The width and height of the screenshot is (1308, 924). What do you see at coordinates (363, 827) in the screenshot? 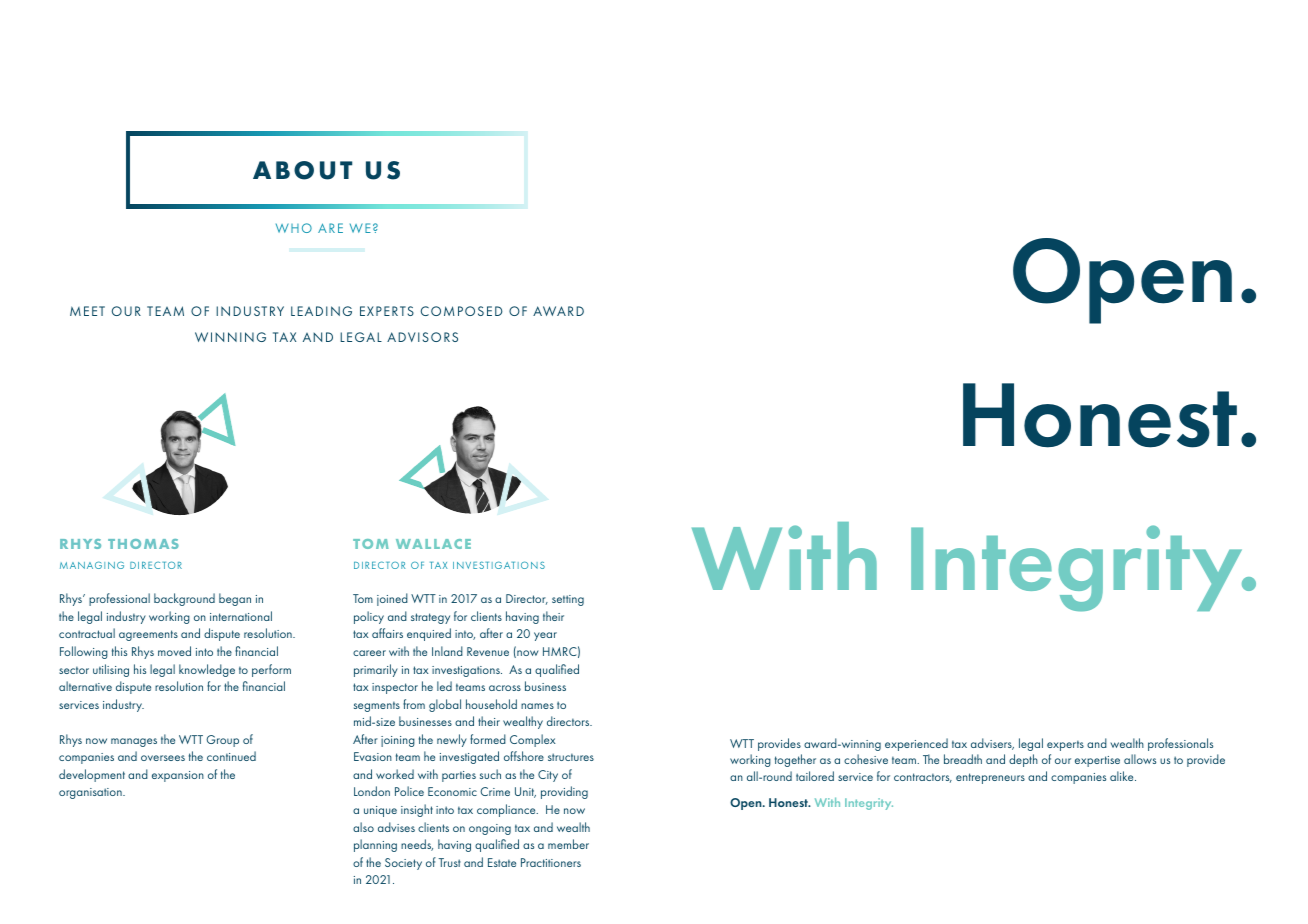
I see `also` at bounding box center [363, 827].
